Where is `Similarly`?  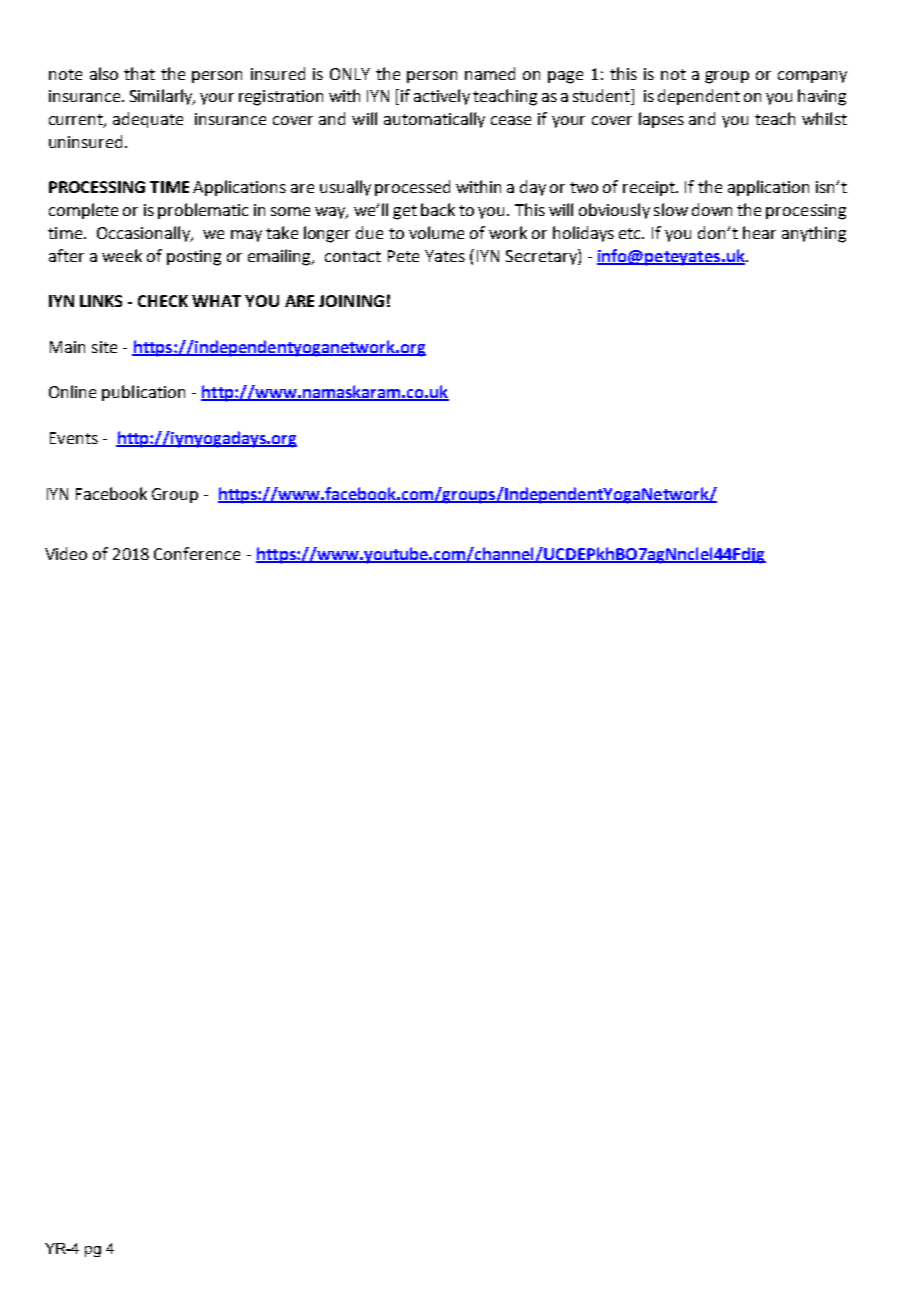
Similarly is located at coordinates (162, 97).
